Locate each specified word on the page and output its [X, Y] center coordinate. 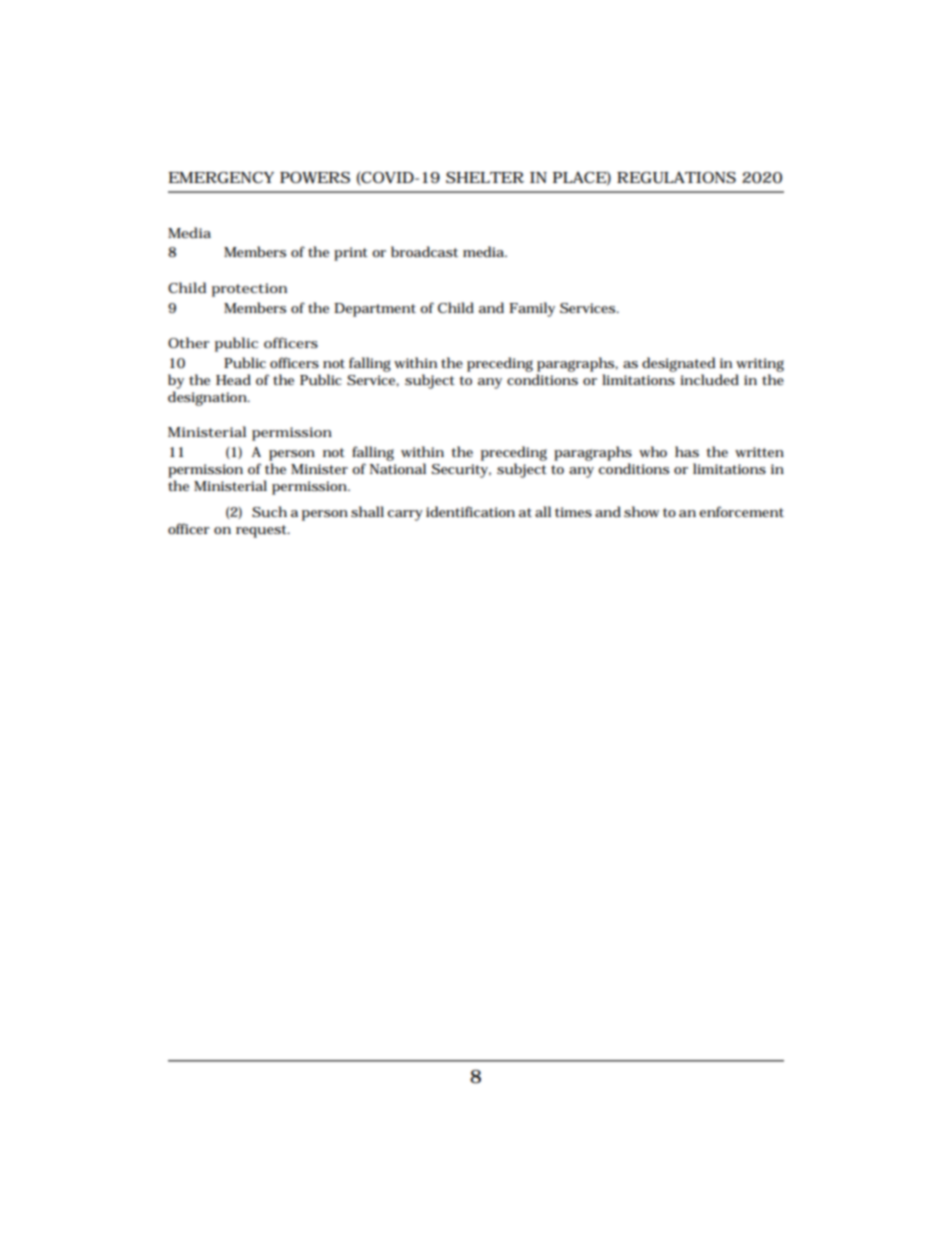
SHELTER [485, 177]
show [641, 511]
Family [532, 309]
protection [249, 290]
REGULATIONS [676, 178]
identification [470, 511]
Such [269, 512]
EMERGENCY [221, 177]
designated [678, 364]
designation [208, 398]
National [398, 468]
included [709, 380]
